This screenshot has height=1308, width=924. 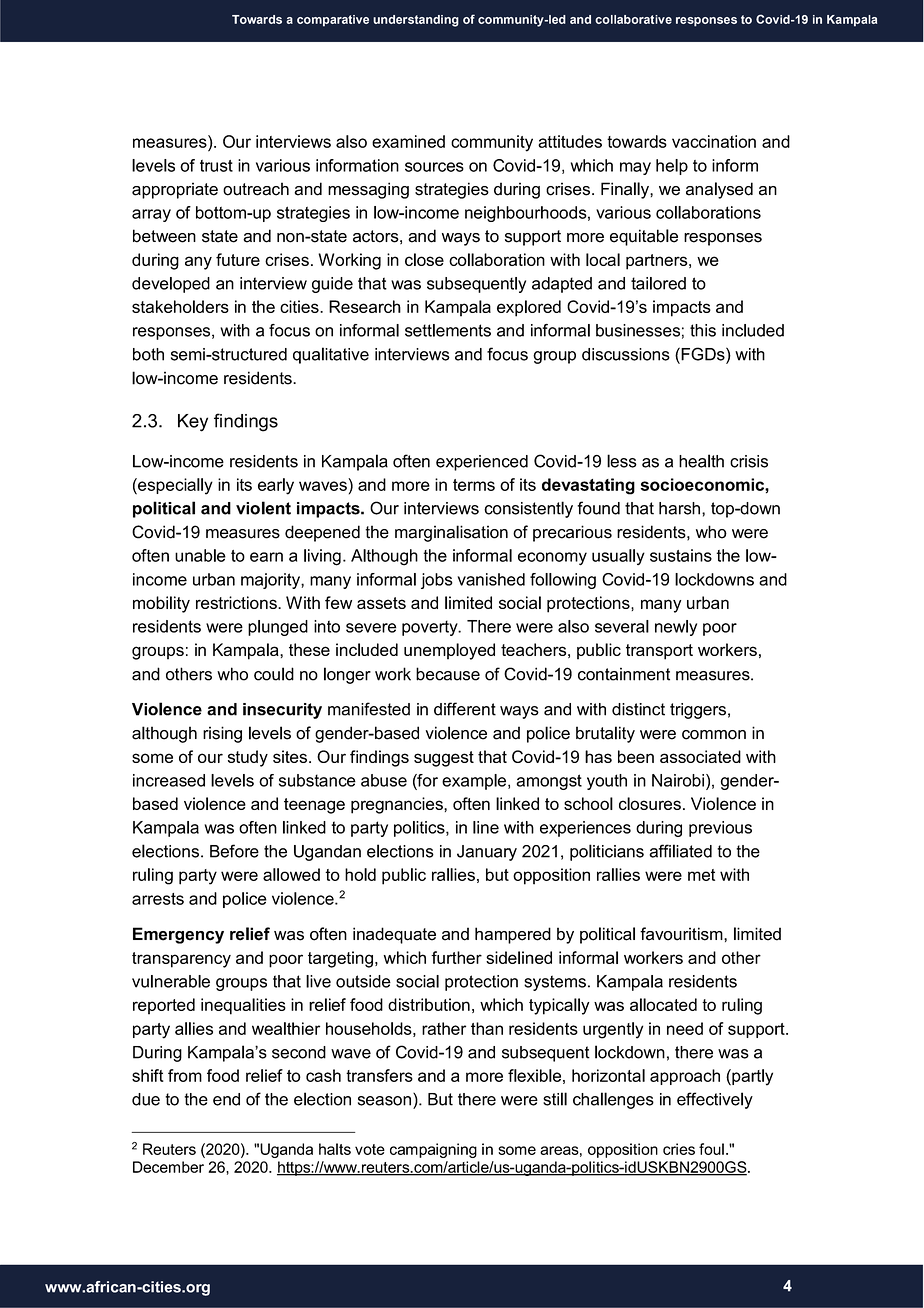 I want to click on campaigning, so click(x=433, y=1150).
